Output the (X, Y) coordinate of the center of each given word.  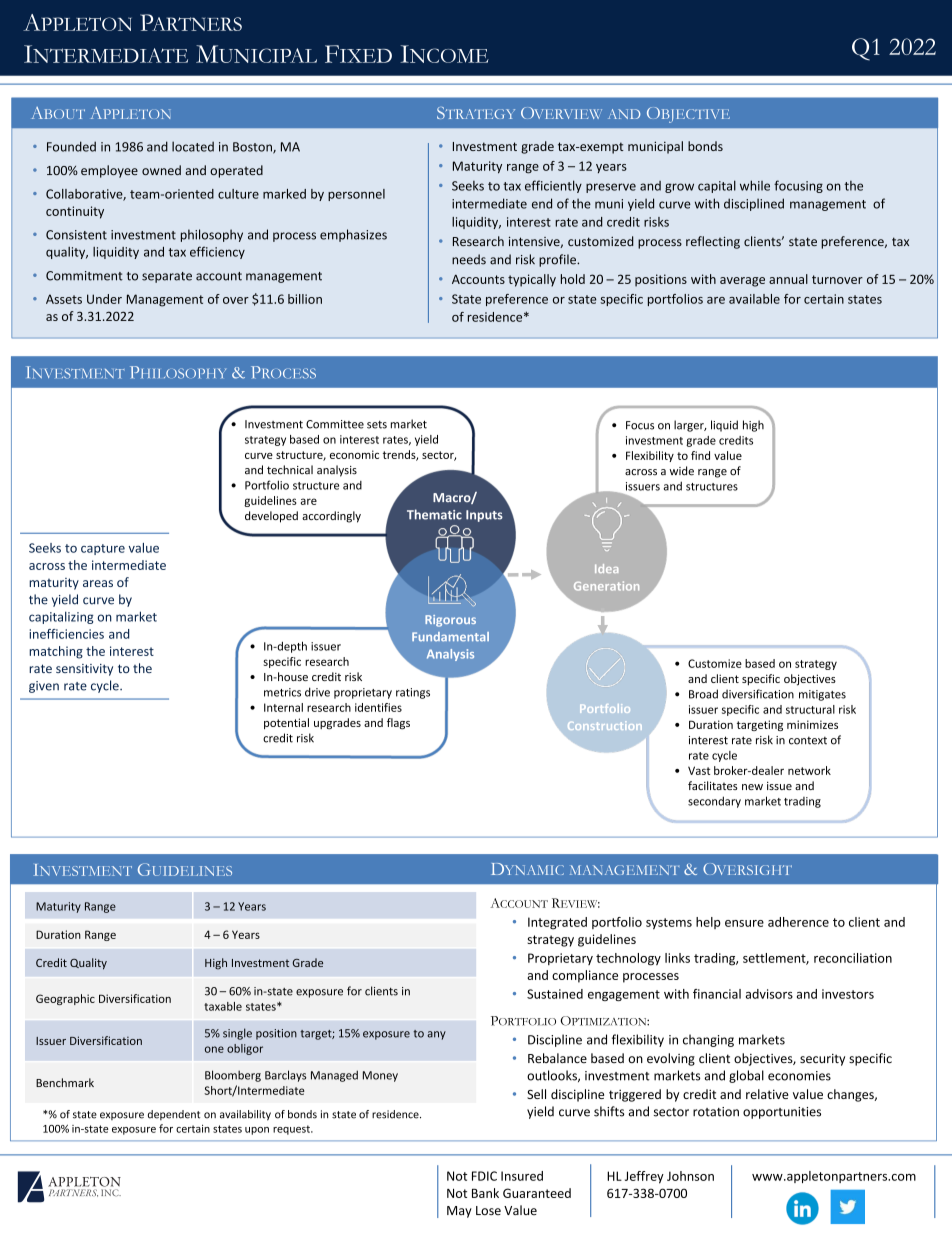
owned (161, 170)
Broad (703, 694)
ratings (413, 693)
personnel (356, 195)
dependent (174, 1115)
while (755, 185)
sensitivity (84, 670)
